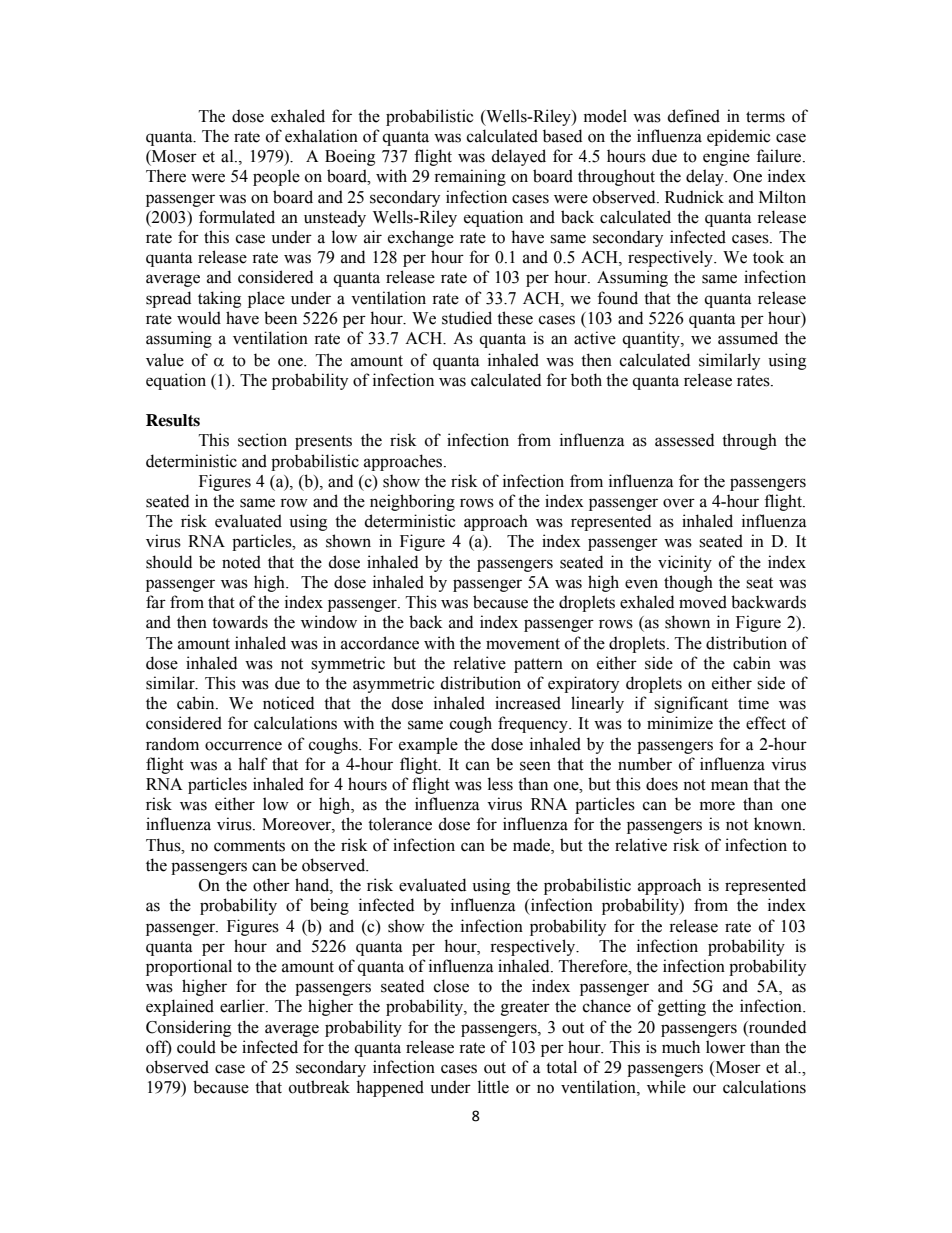 The image size is (952, 1233). I want to click on engine, so click(726, 157).
